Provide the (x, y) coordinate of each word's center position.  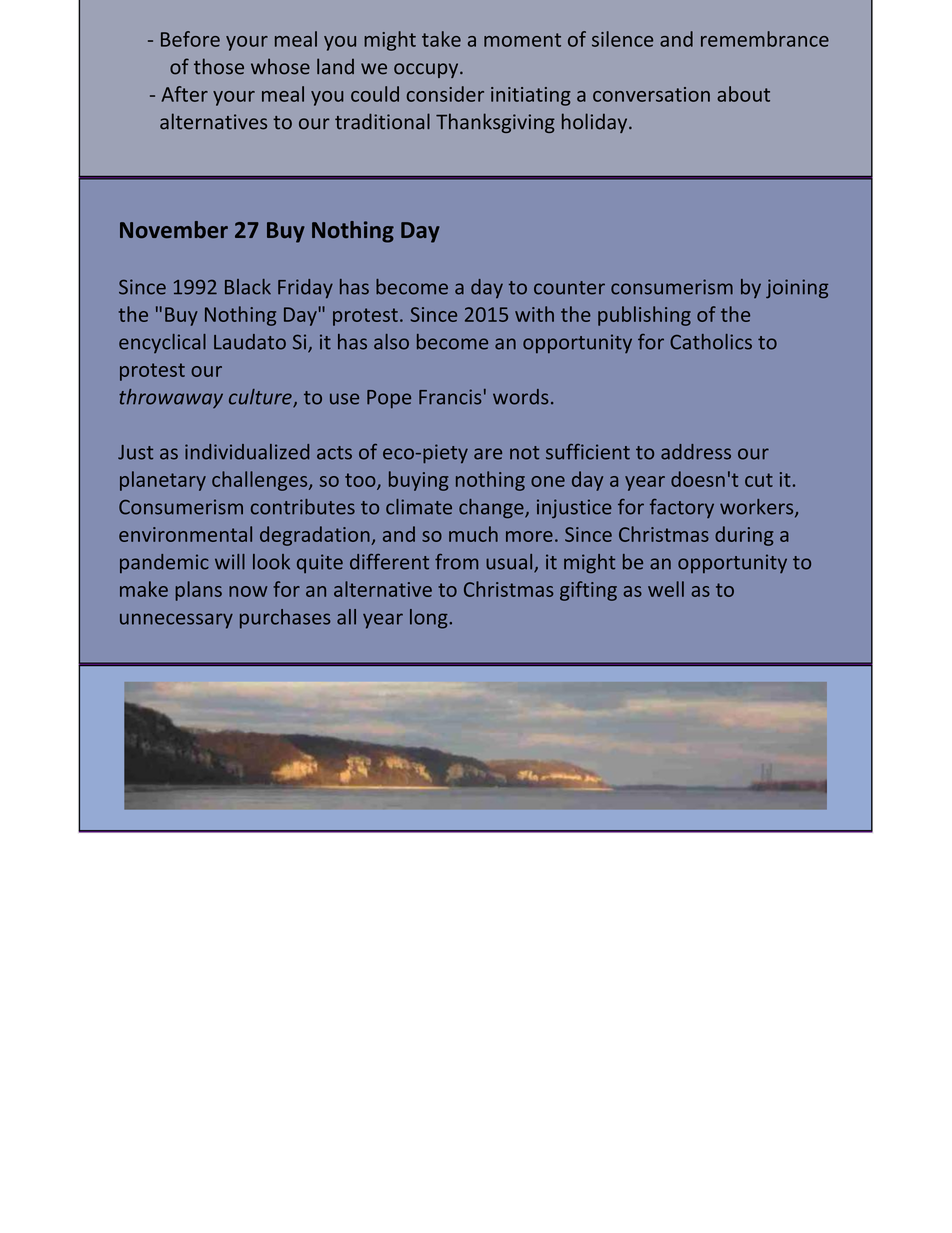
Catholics (711, 342)
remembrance (765, 39)
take (441, 39)
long (430, 619)
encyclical (162, 343)
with (534, 314)
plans (198, 591)
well (666, 589)
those (219, 66)
